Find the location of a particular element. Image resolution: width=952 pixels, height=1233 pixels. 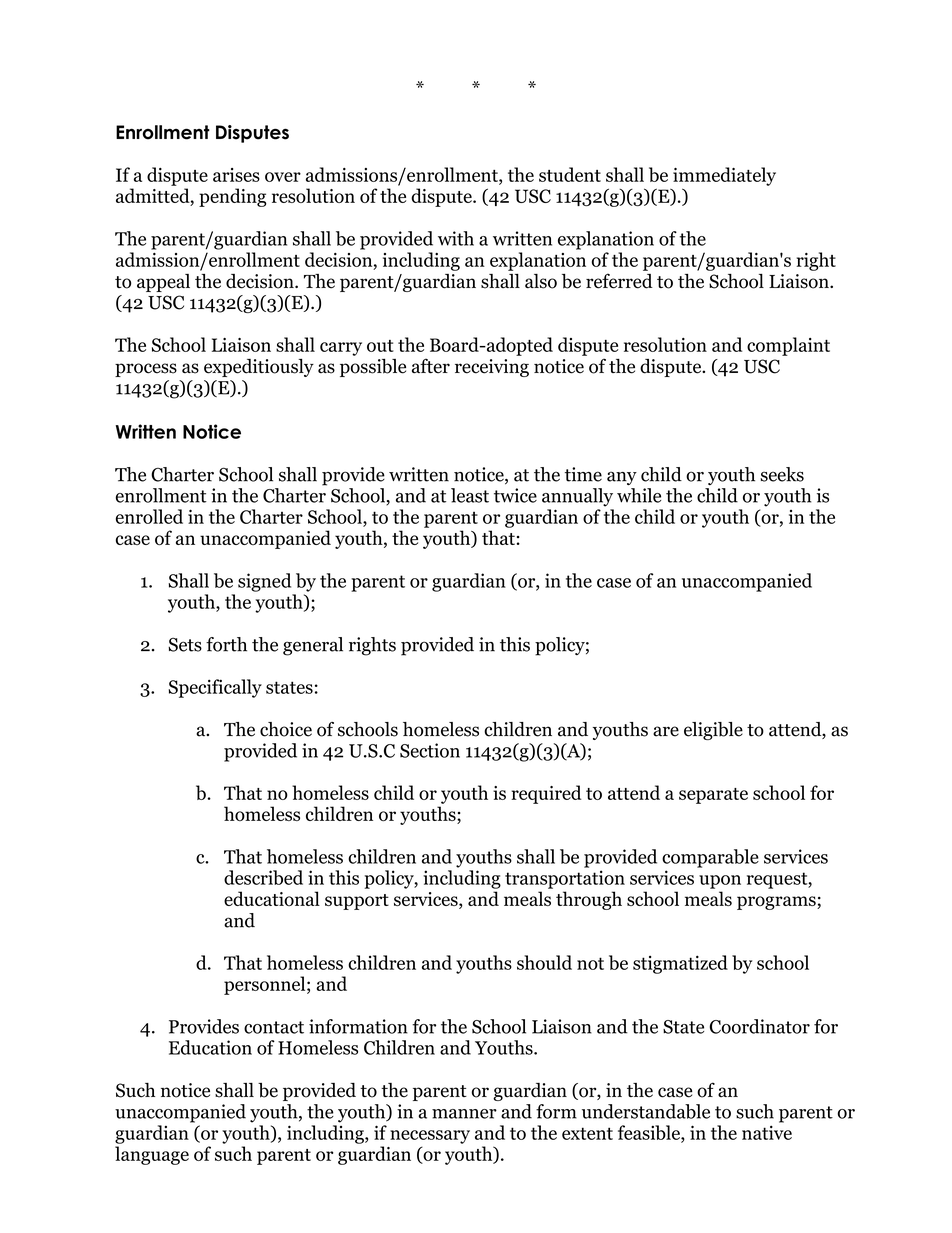

enrolled is located at coordinates (149, 516).
